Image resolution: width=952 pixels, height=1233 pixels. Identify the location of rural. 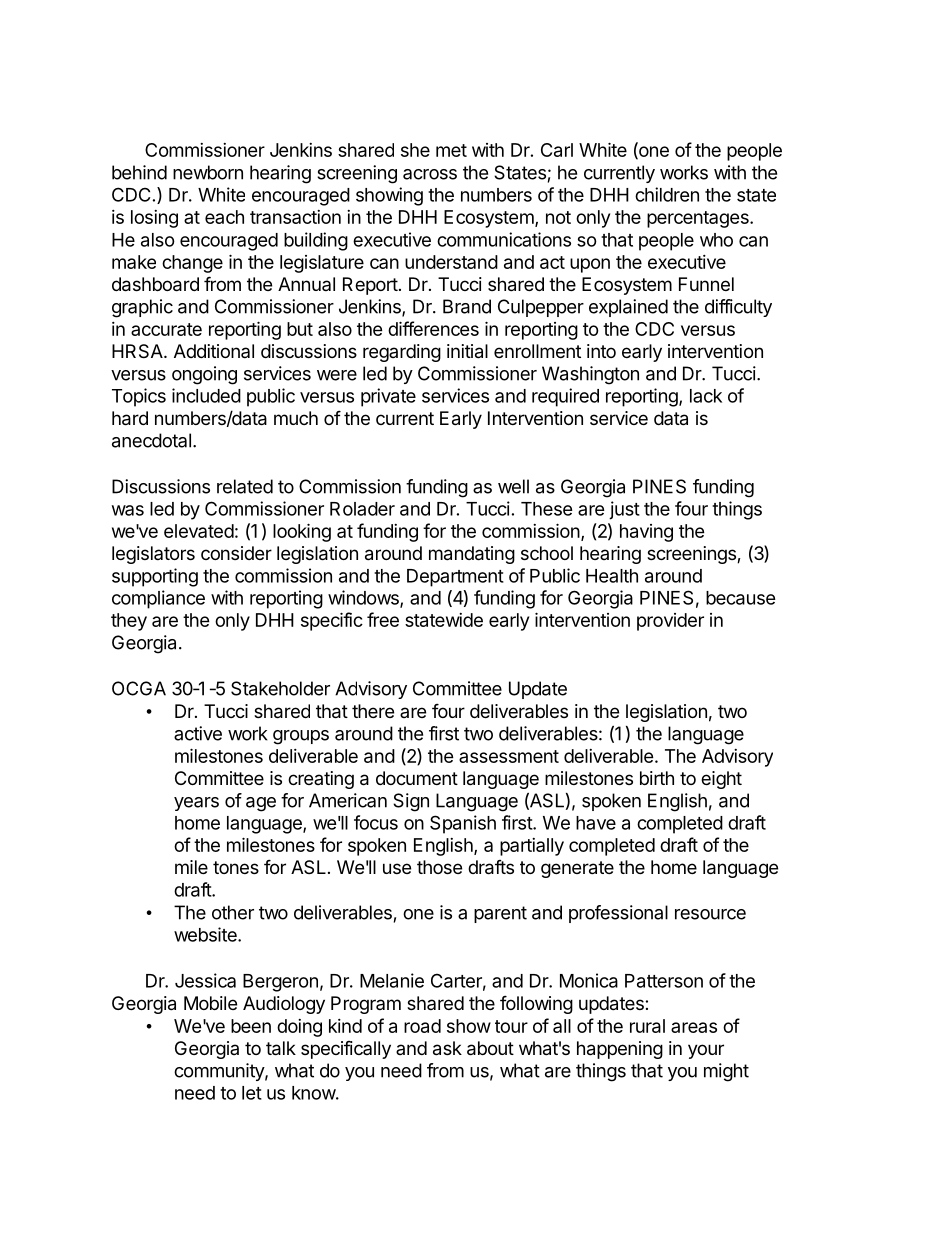
(647, 1026).
